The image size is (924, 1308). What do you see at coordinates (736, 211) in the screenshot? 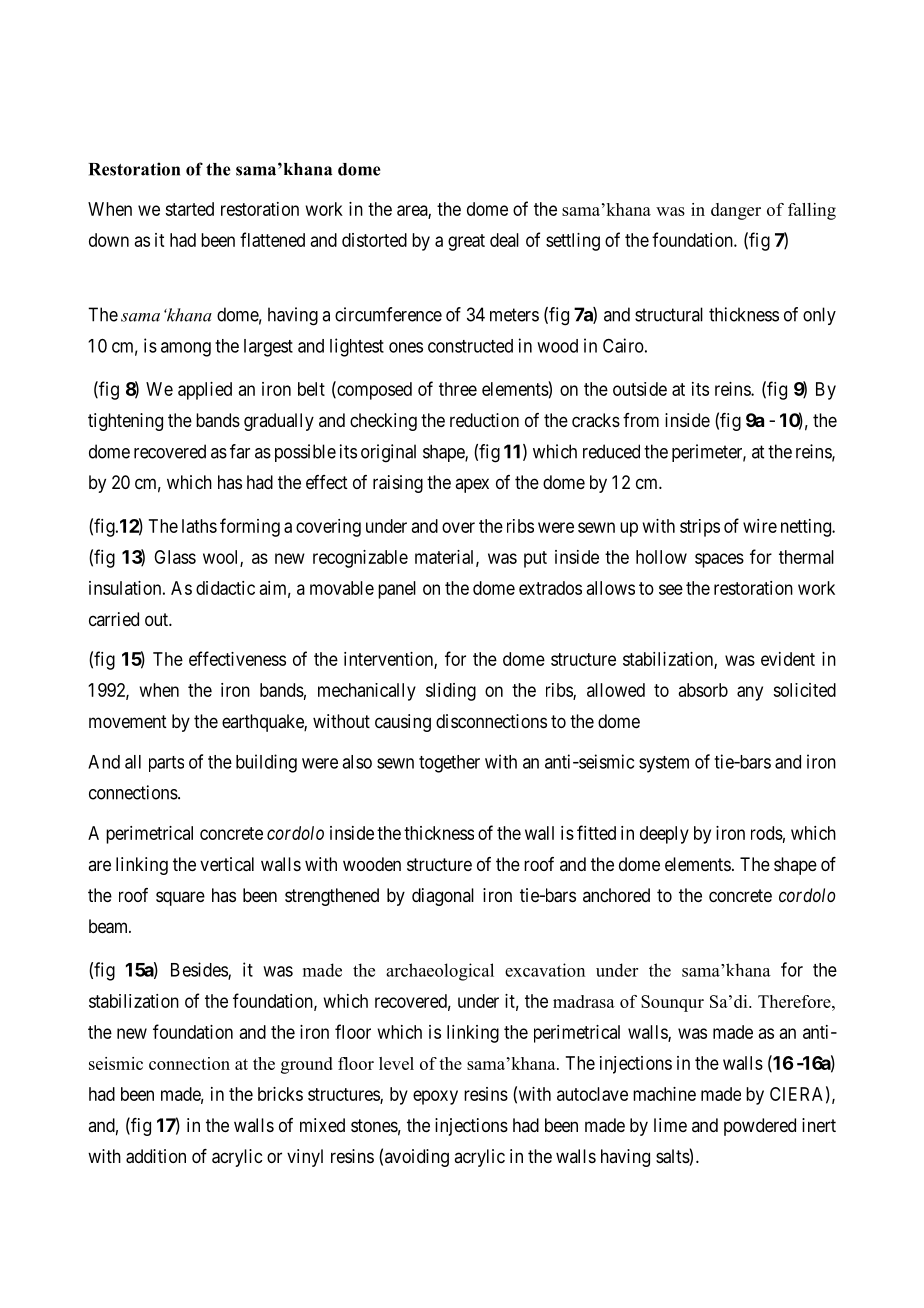
I see `danger` at bounding box center [736, 211].
